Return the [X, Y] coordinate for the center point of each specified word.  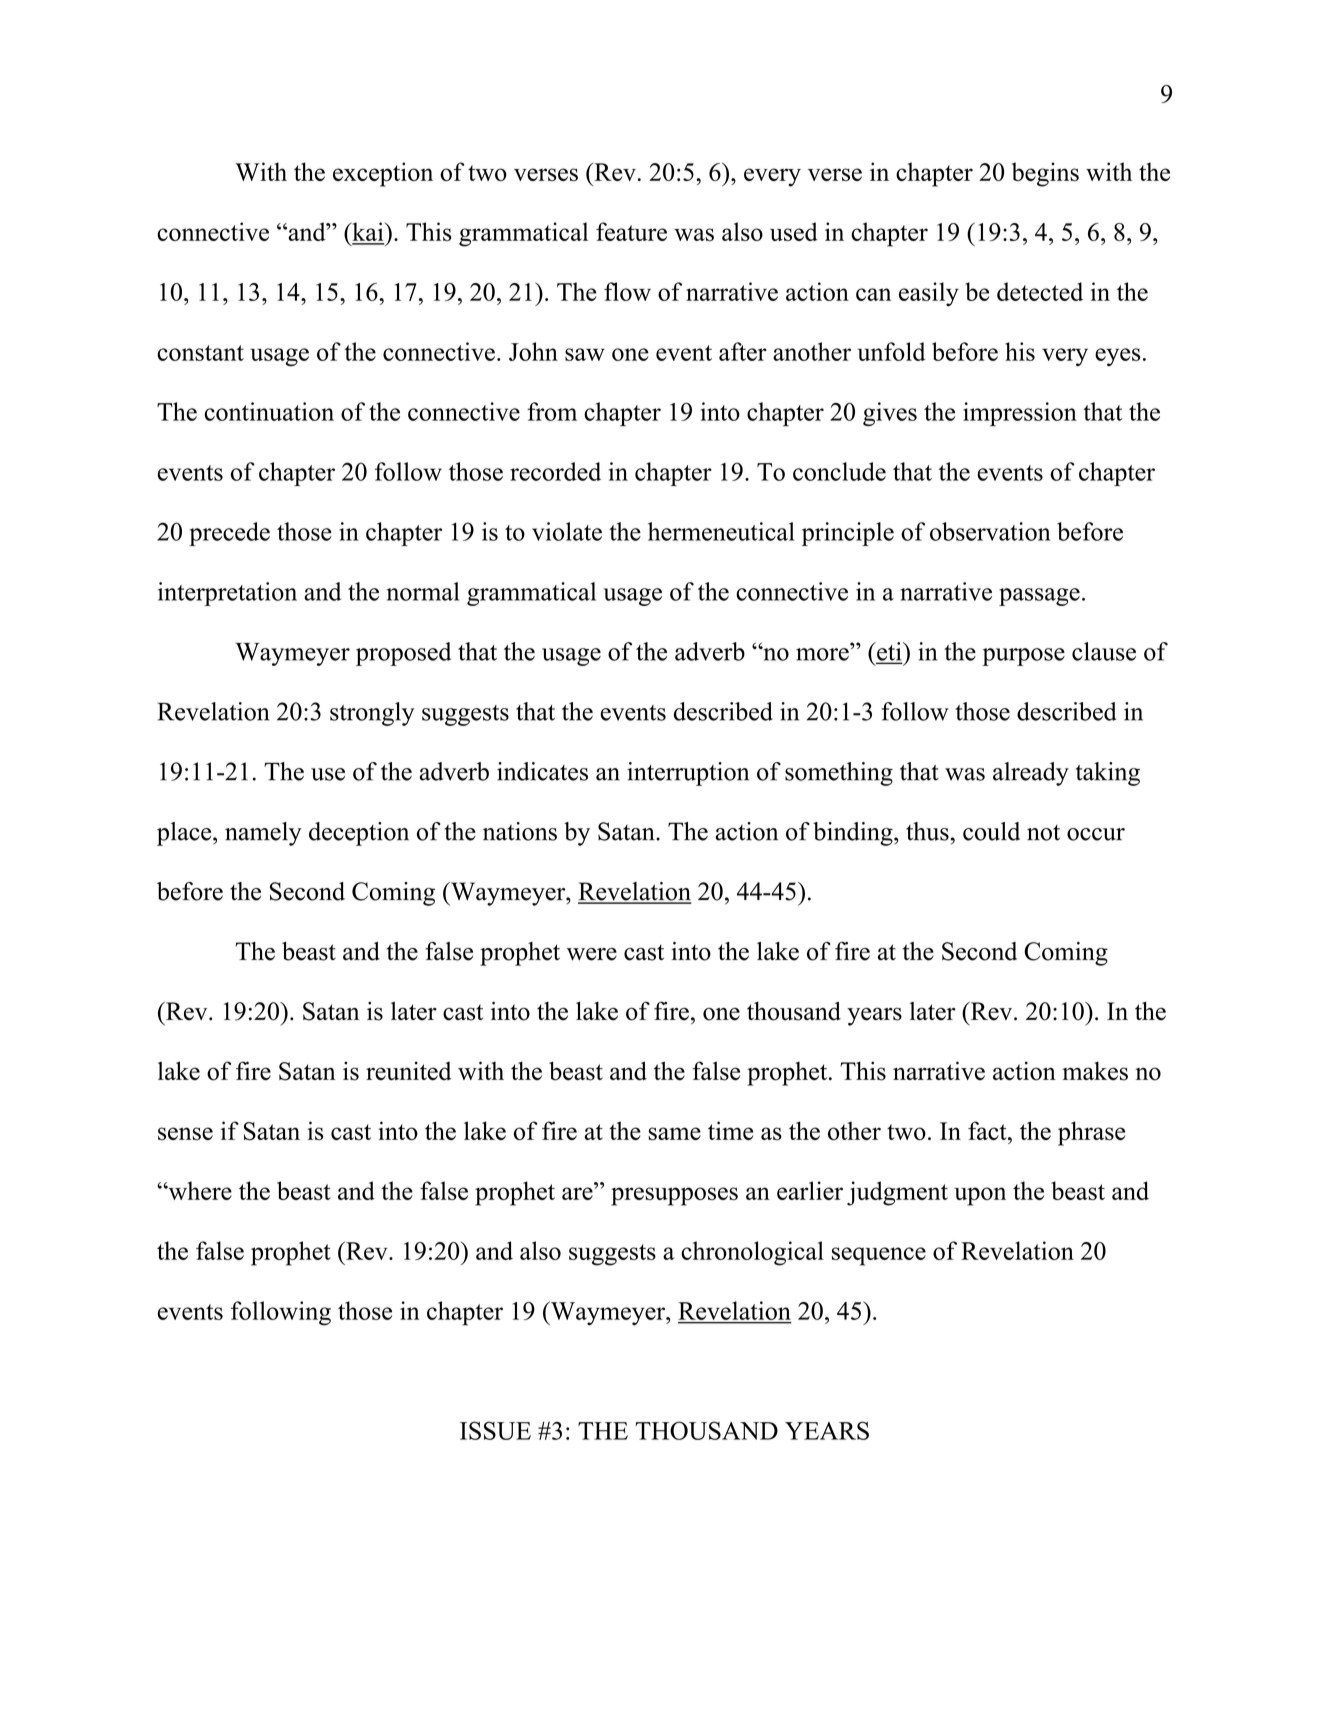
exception [383, 174]
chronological [752, 1253]
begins [1045, 174]
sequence [879, 1256]
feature [631, 231]
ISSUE [495, 1430]
